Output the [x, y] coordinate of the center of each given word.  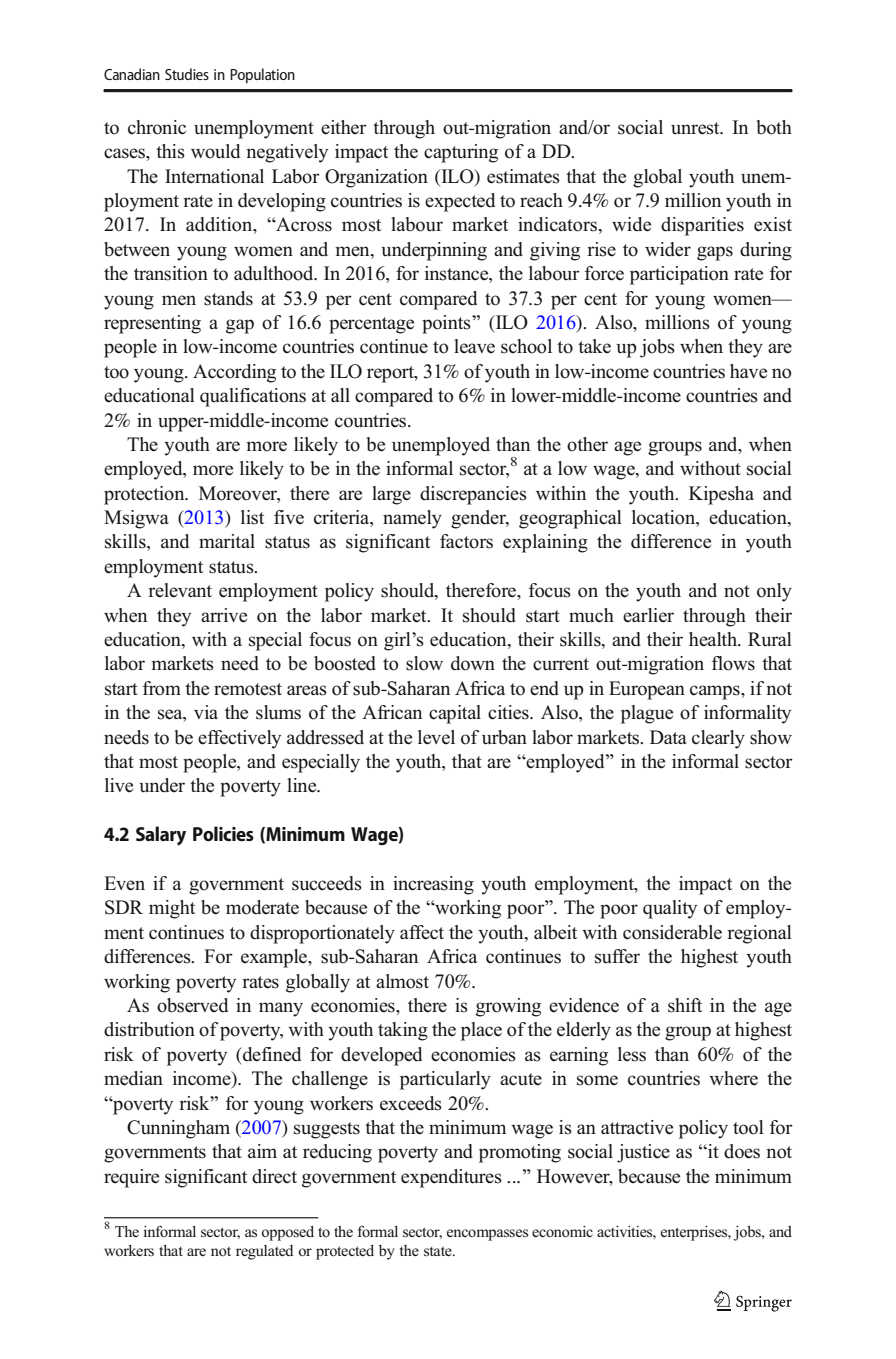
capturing [461, 153]
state [439, 1251]
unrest [696, 128]
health [714, 639]
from [162, 688]
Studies [187, 74]
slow [424, 663]
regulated [264, 1252]
